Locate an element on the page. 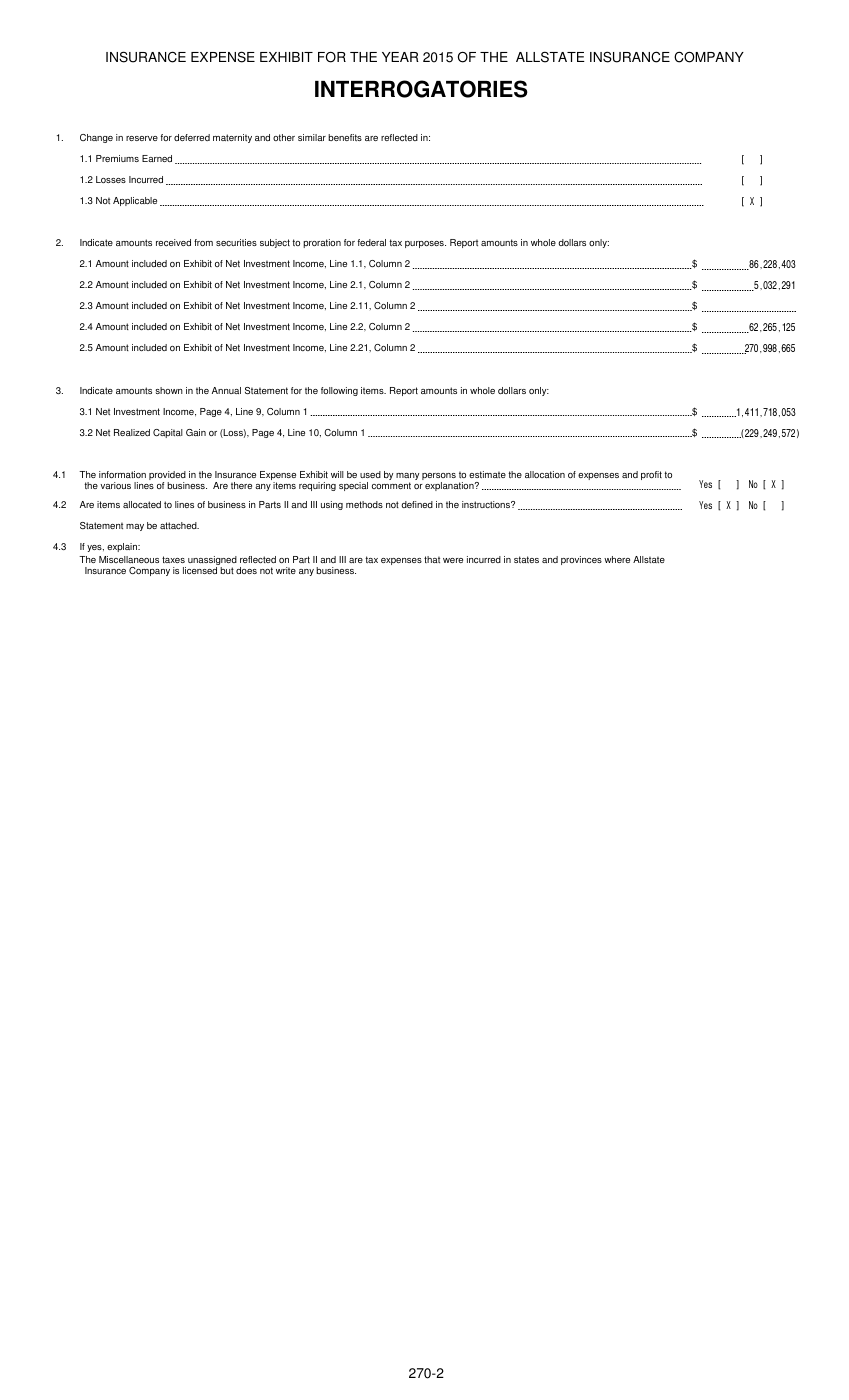 The width and height of the page is (849, 1400). profit is located at coordinates (651, 475).
